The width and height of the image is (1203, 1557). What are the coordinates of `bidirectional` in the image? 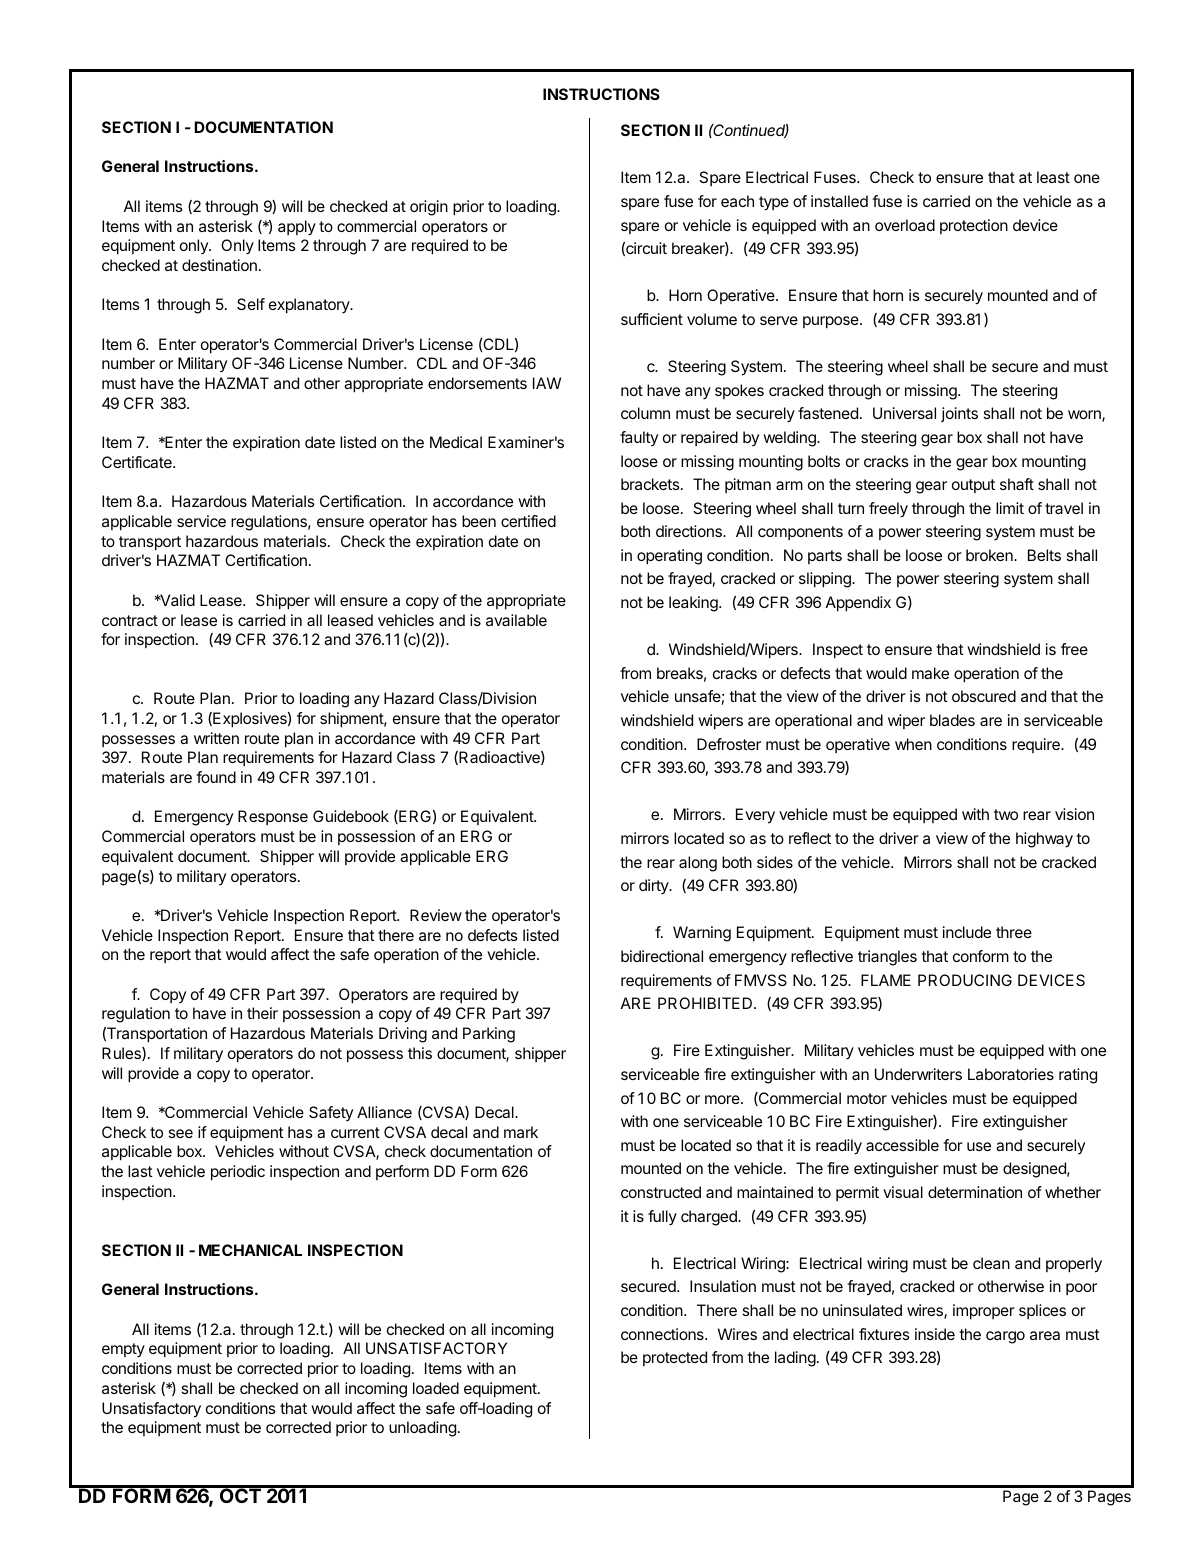 It's located at (662, 956).
